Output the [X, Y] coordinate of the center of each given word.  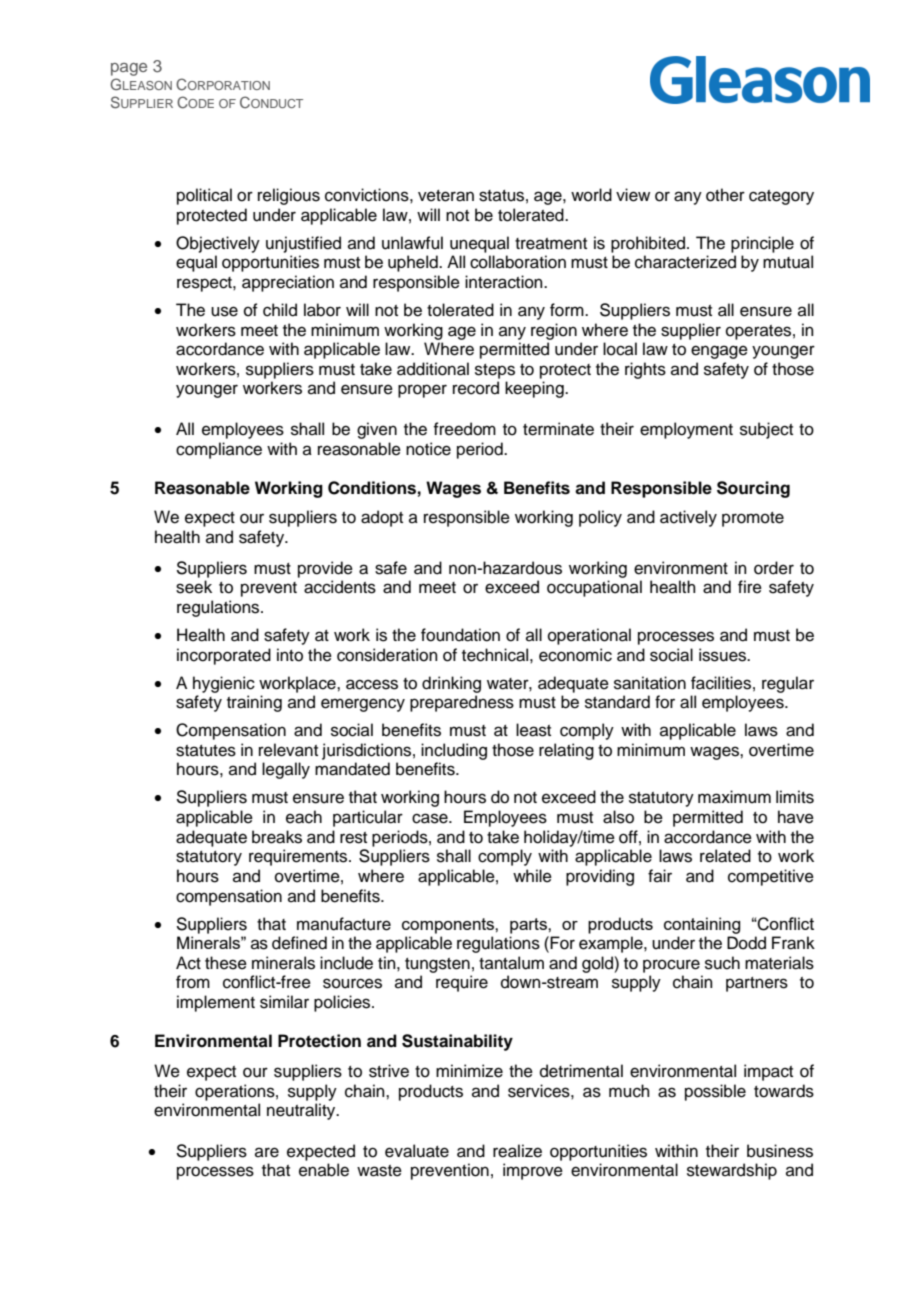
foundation [460, 635]
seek [194, 587]
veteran [446, 196]
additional [433, 369]
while [532, 876]
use [224, 311]
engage [719, 352]
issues [723, 655]
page [129, 69]
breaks [277, 837]
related [725, 856]
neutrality [302, 1111]
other [725, 195]
